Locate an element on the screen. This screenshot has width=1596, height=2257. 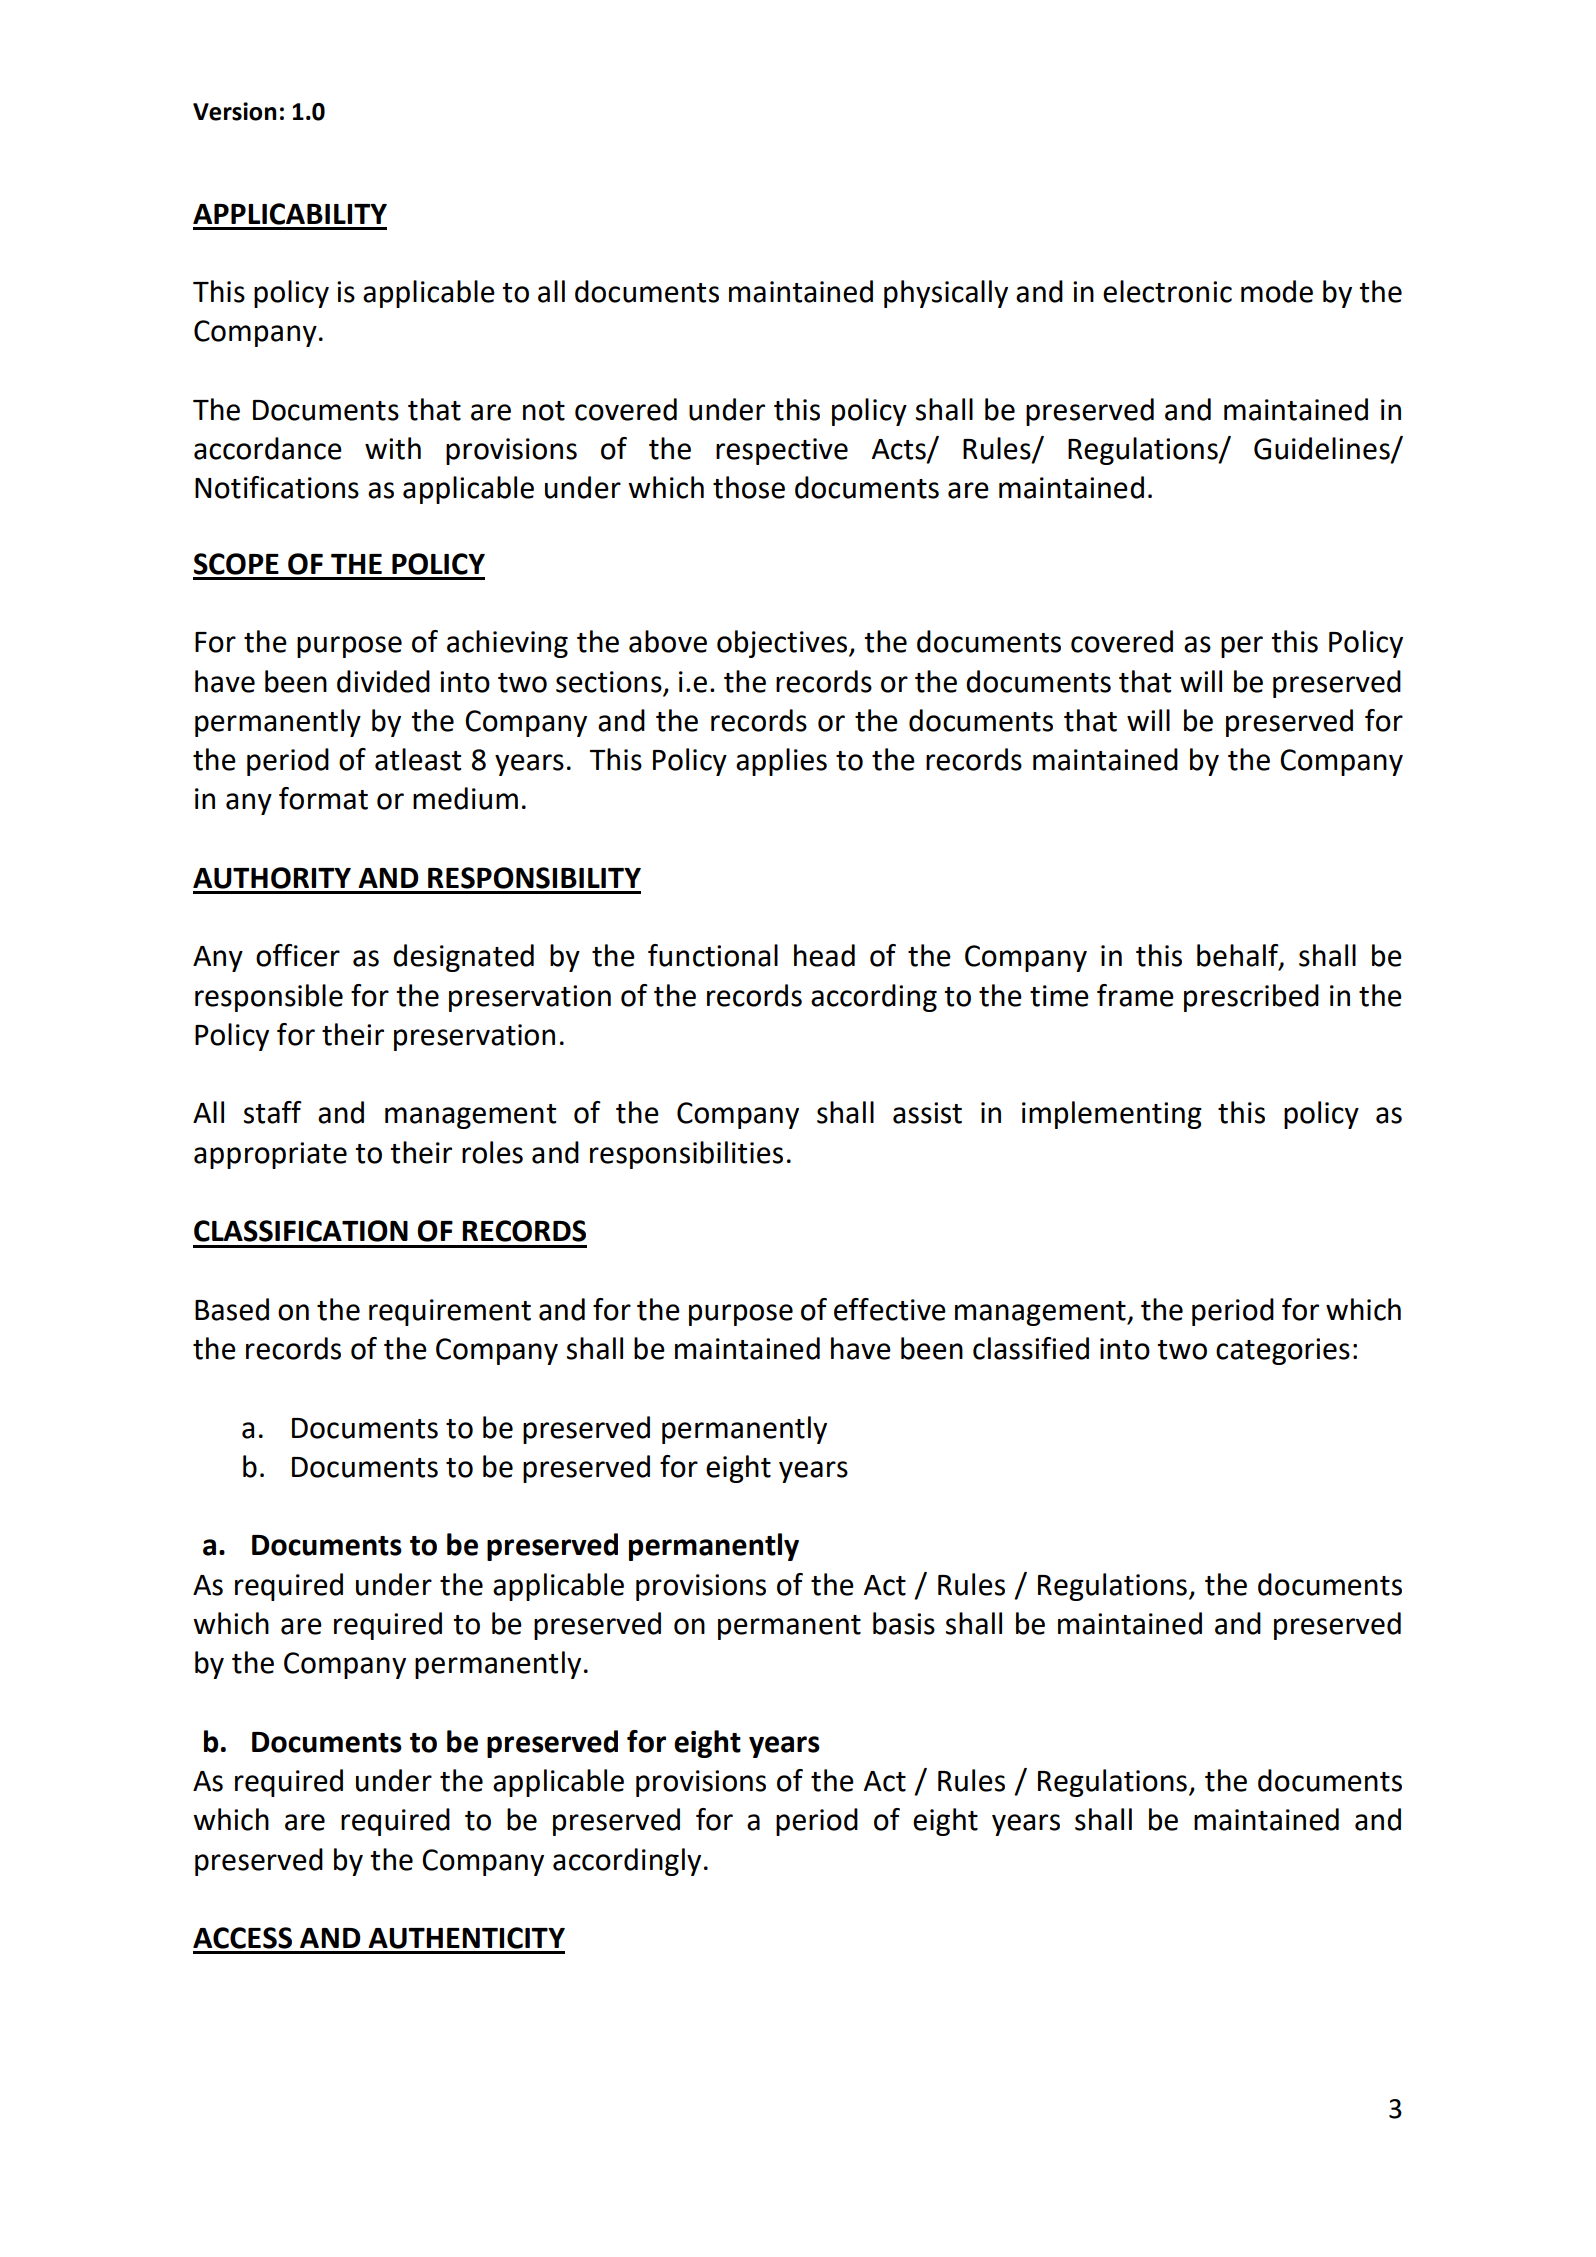
requirement is located at coordinates (450, 1312).
